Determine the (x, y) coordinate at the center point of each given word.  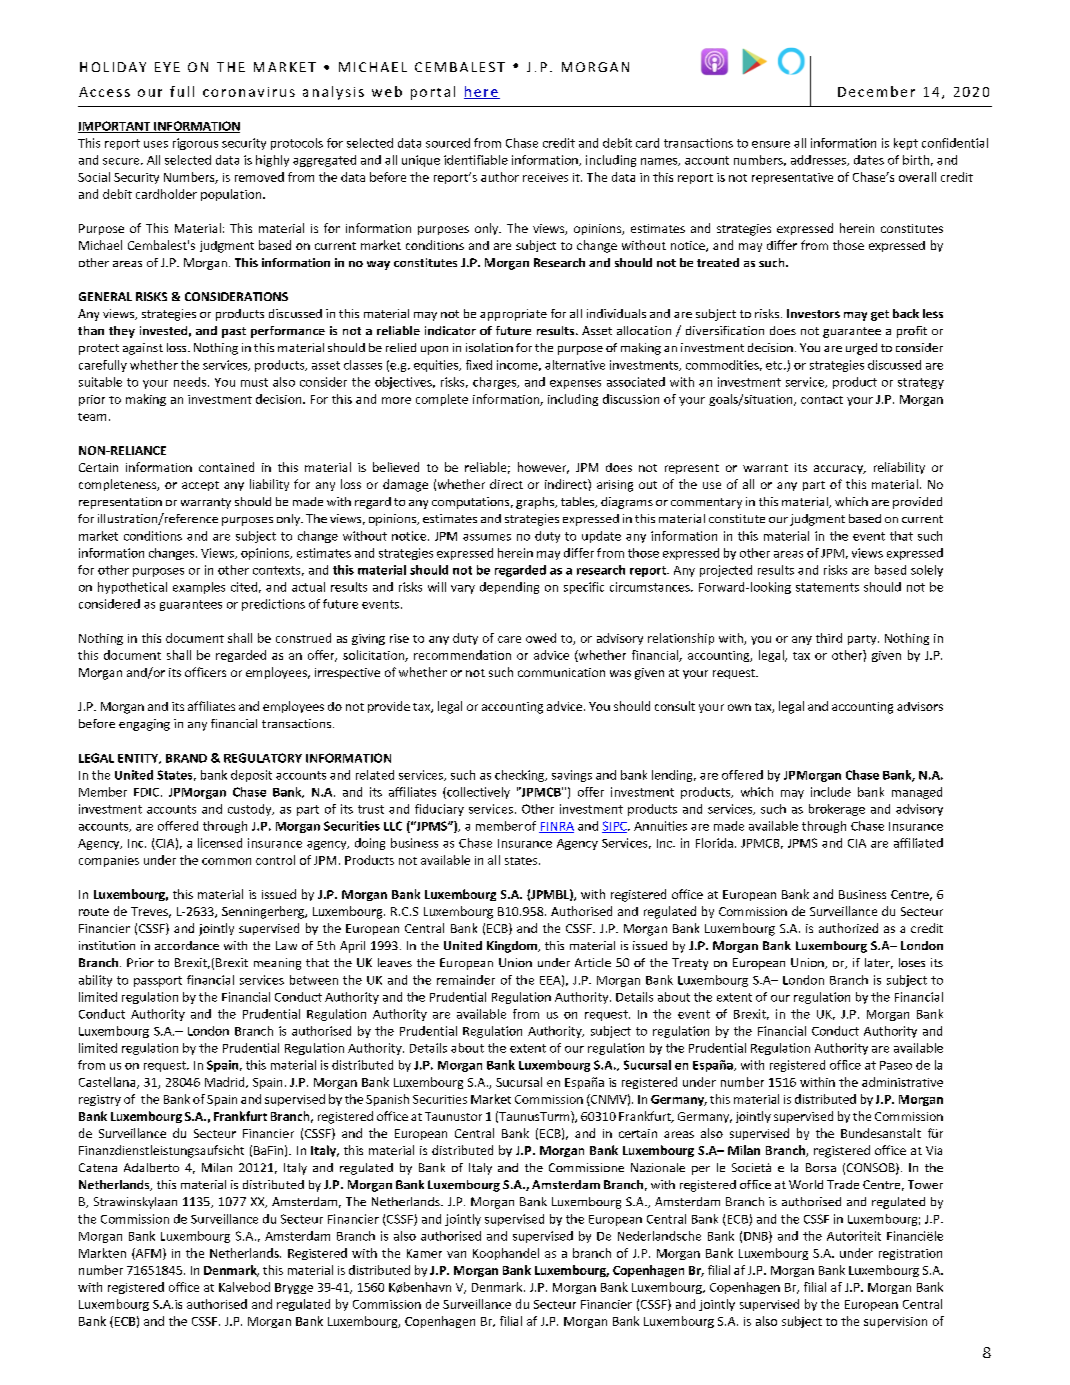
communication (561, 672)
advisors (920, 706)
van (456, 1254)
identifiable (476, 160)
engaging (144, 725)
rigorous (195, 144)
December (876, 91)
